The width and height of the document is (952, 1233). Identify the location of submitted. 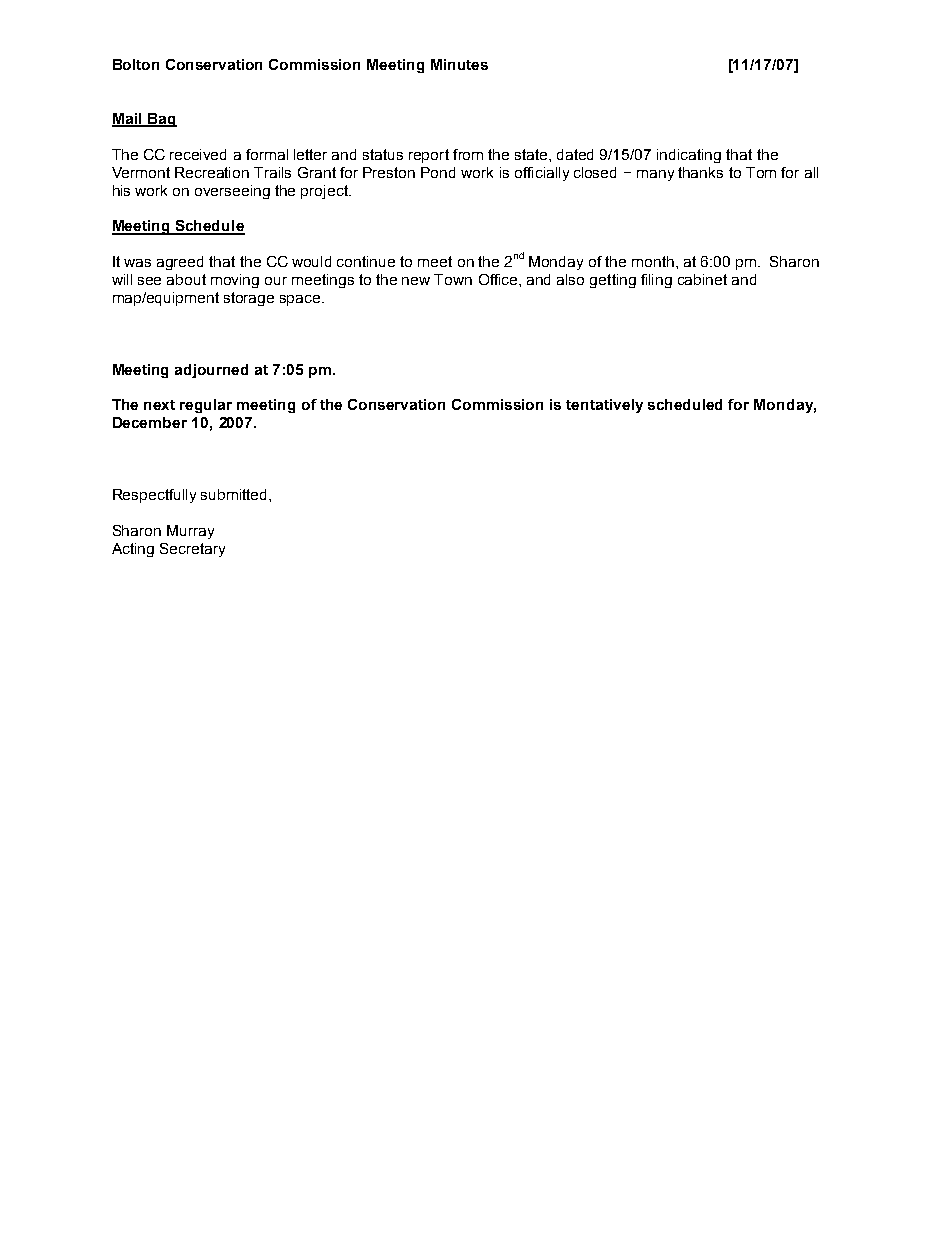
(235, 494).
